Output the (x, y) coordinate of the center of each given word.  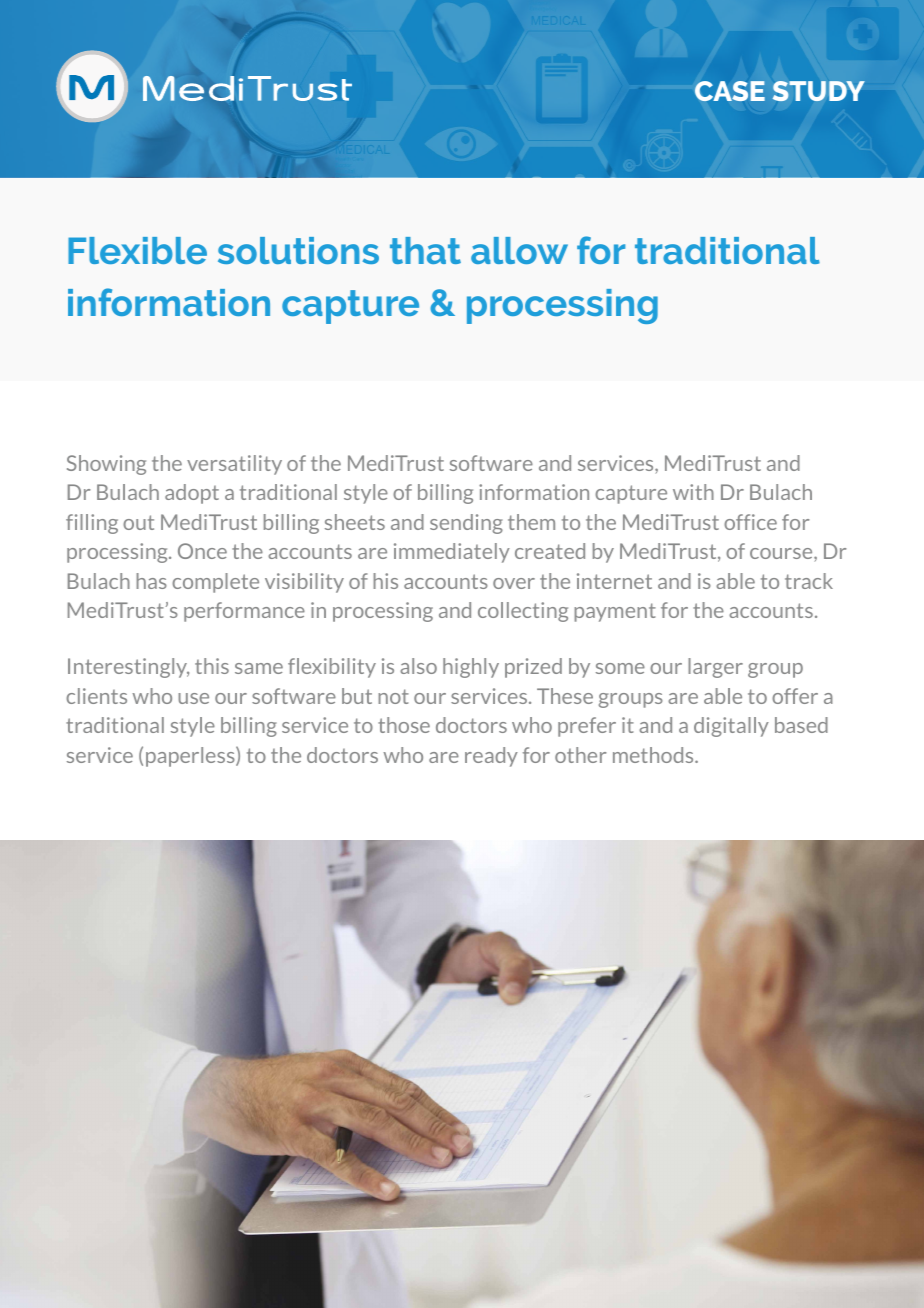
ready (491, 757)
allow (519, 250)
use (193, 698)
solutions (298, 250)
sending (466, 524)
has (151, 581)
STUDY (818, 91)
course (782, 555)
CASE (730, 91)
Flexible (137, 250)
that (425, 250)
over (514, 583)
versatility (234, 465)
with (693, 492)
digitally (731, 727)
